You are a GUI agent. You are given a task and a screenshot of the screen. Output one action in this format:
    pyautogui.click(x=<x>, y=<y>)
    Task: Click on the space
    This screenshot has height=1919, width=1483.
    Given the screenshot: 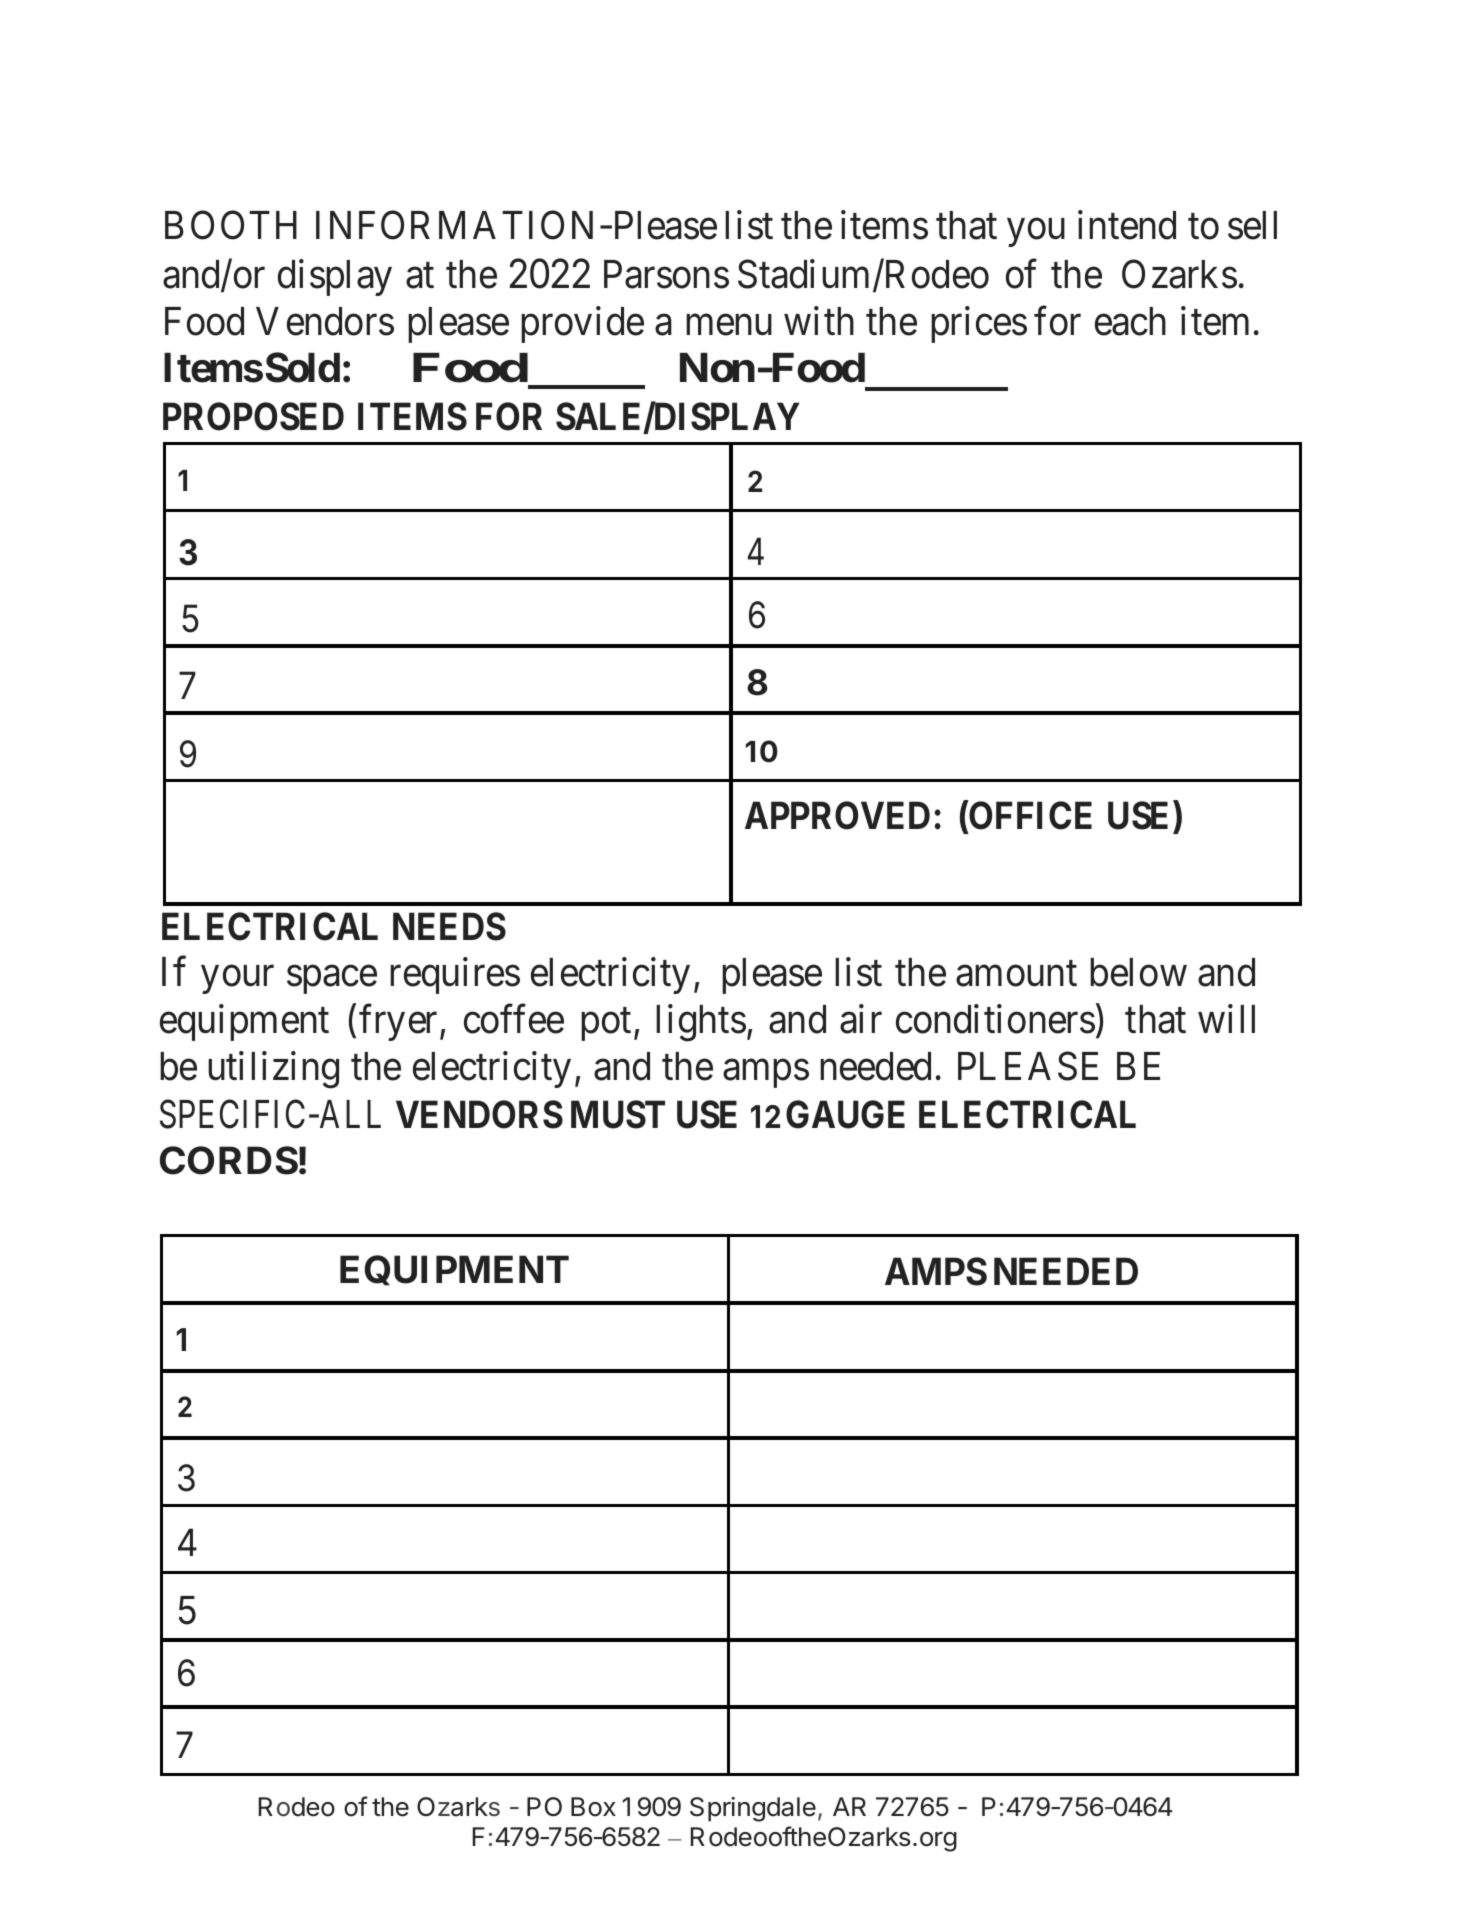 What is the action you would take?
    pyautogui.click(x=332, y=980)
